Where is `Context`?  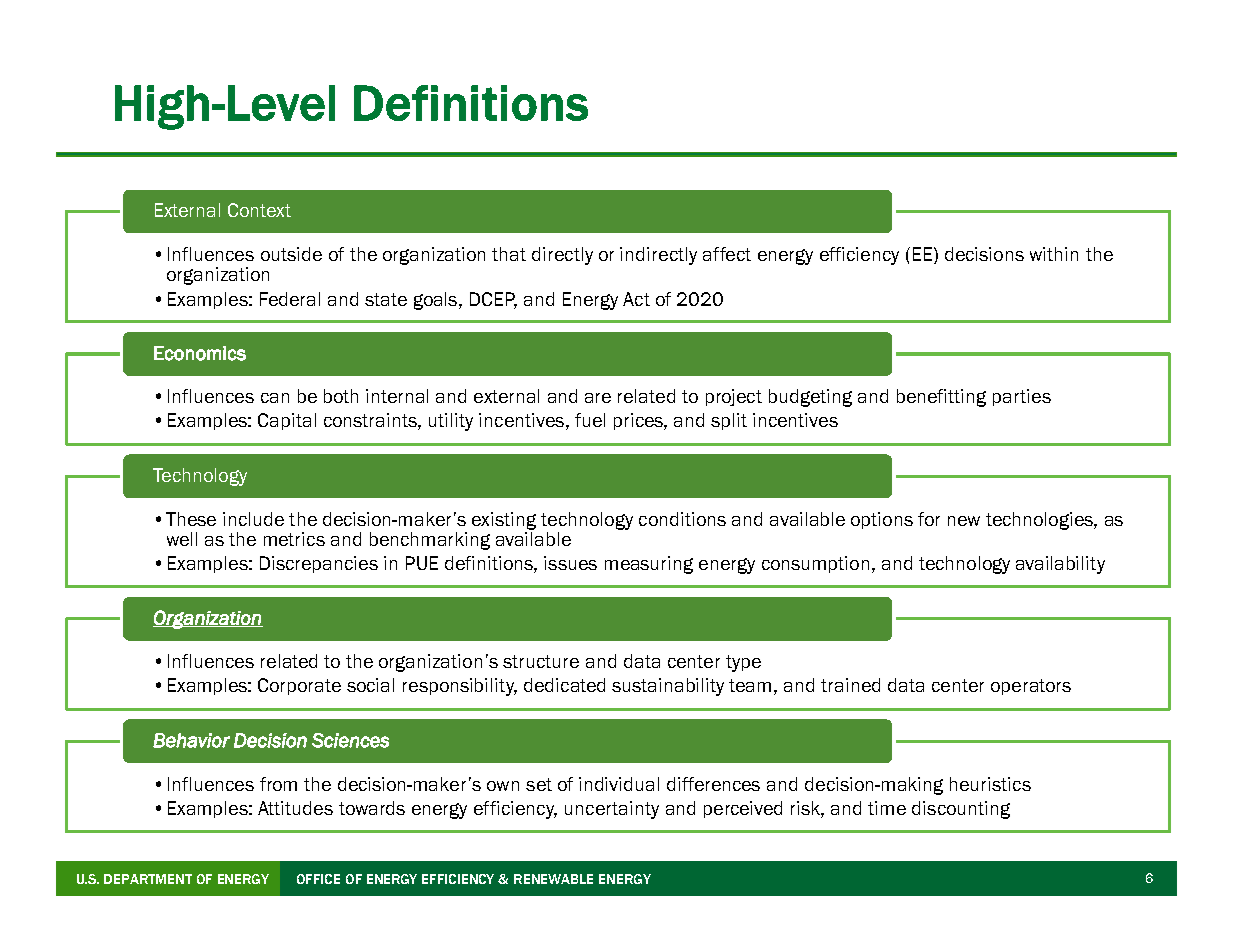
Context is located at coordinates (259, 210).
